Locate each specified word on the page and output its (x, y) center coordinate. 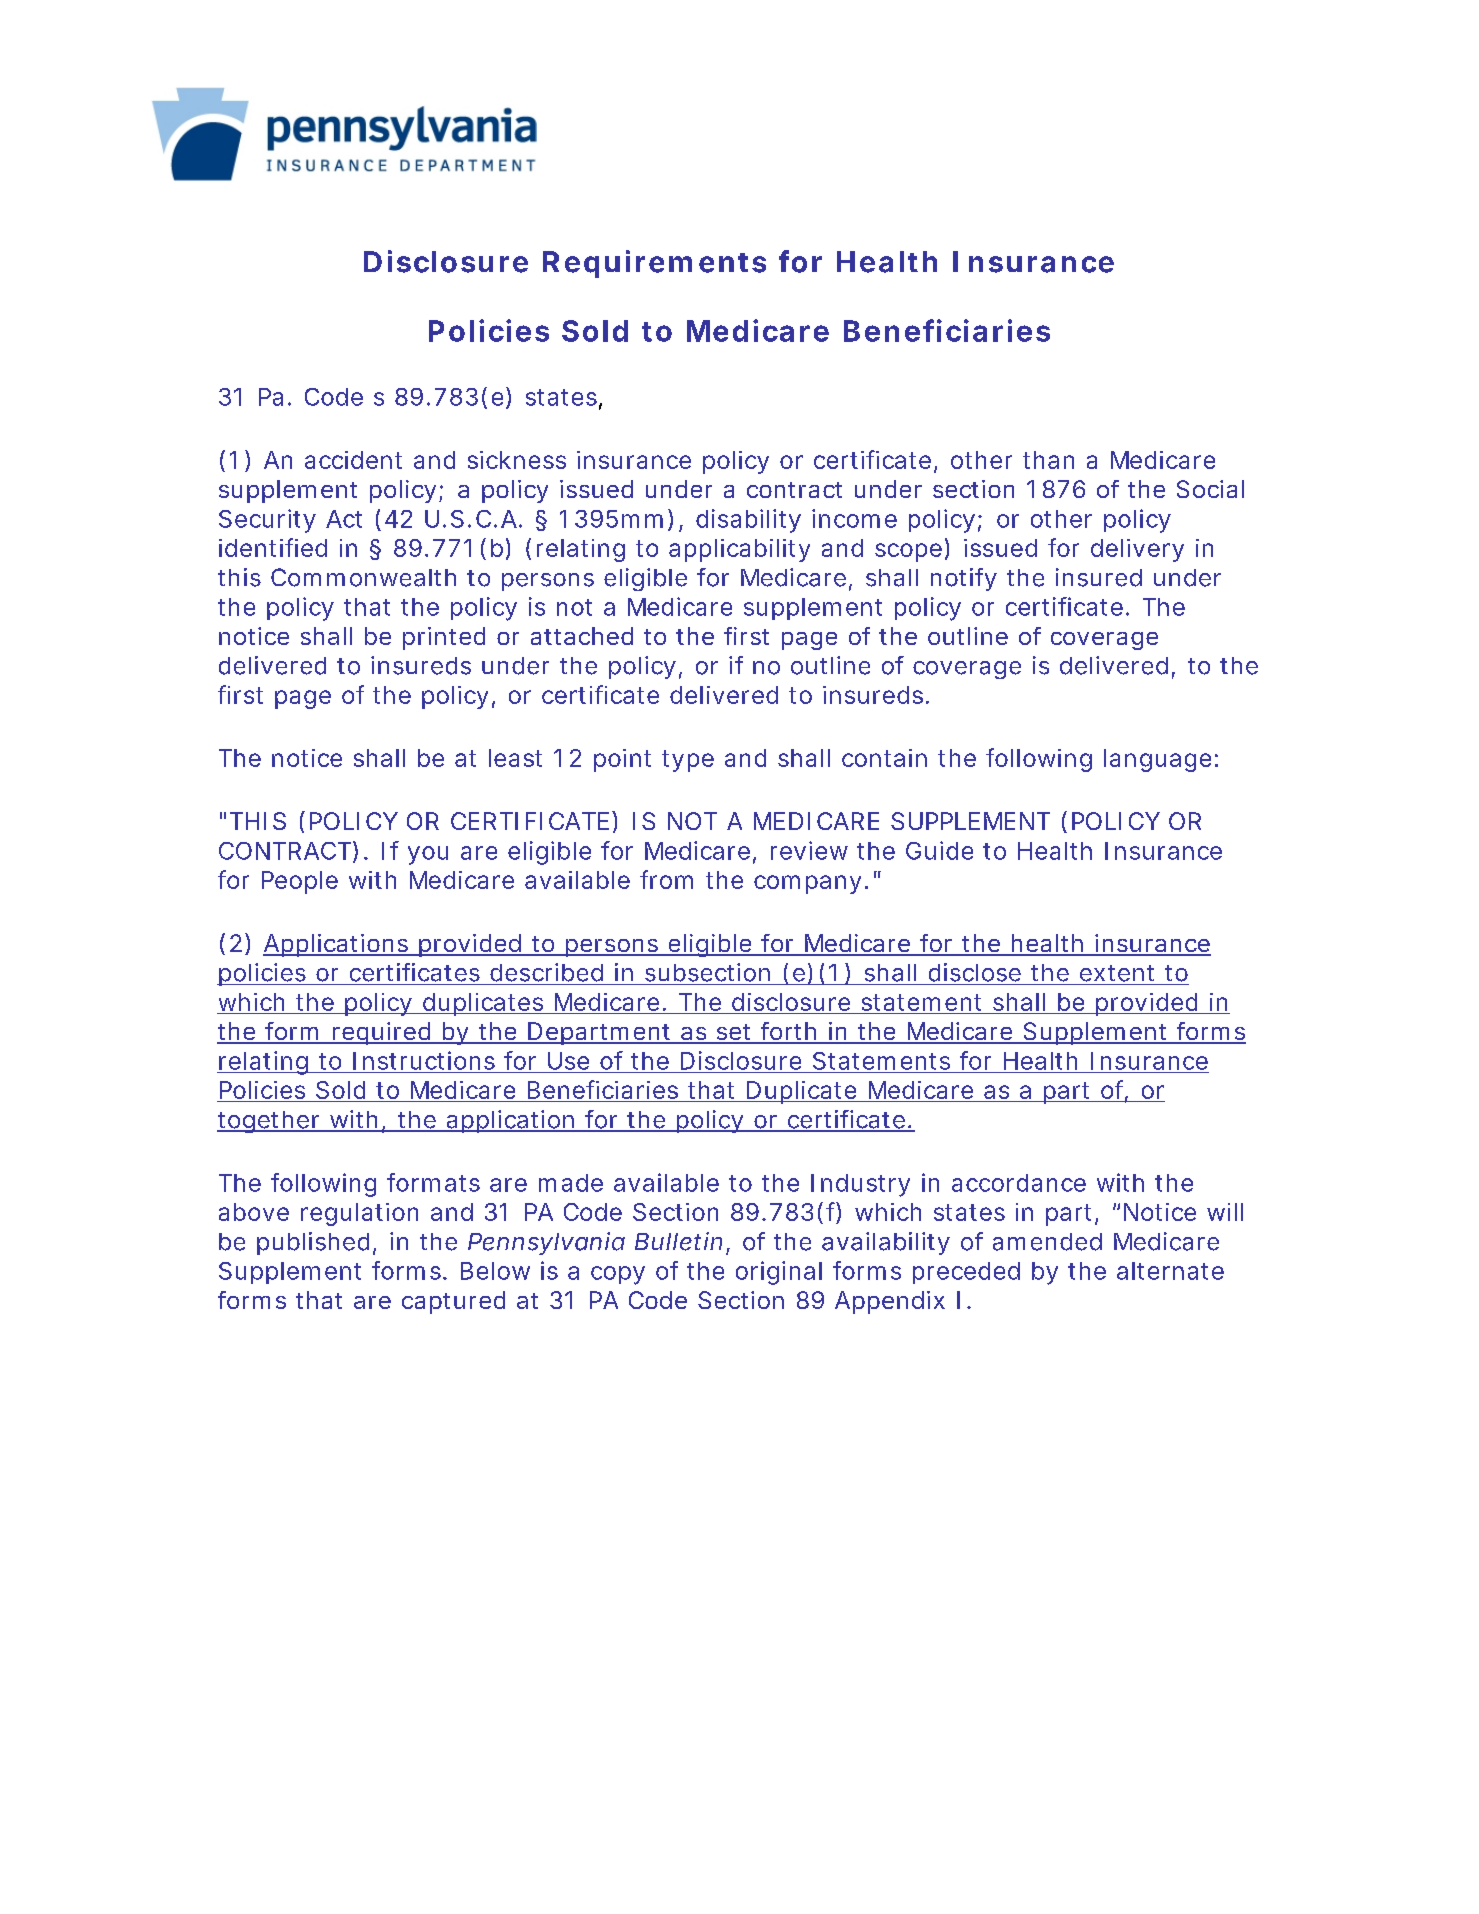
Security (267, 521)
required (384, 1033)
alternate (1170, 1271)
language (1161, 760)
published (316, 1243)
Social (1210, 489)
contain (884, 758)
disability (748, 521)
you (428, 855)
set (736, 1033)
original (779, 1273)
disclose (975, 972)
